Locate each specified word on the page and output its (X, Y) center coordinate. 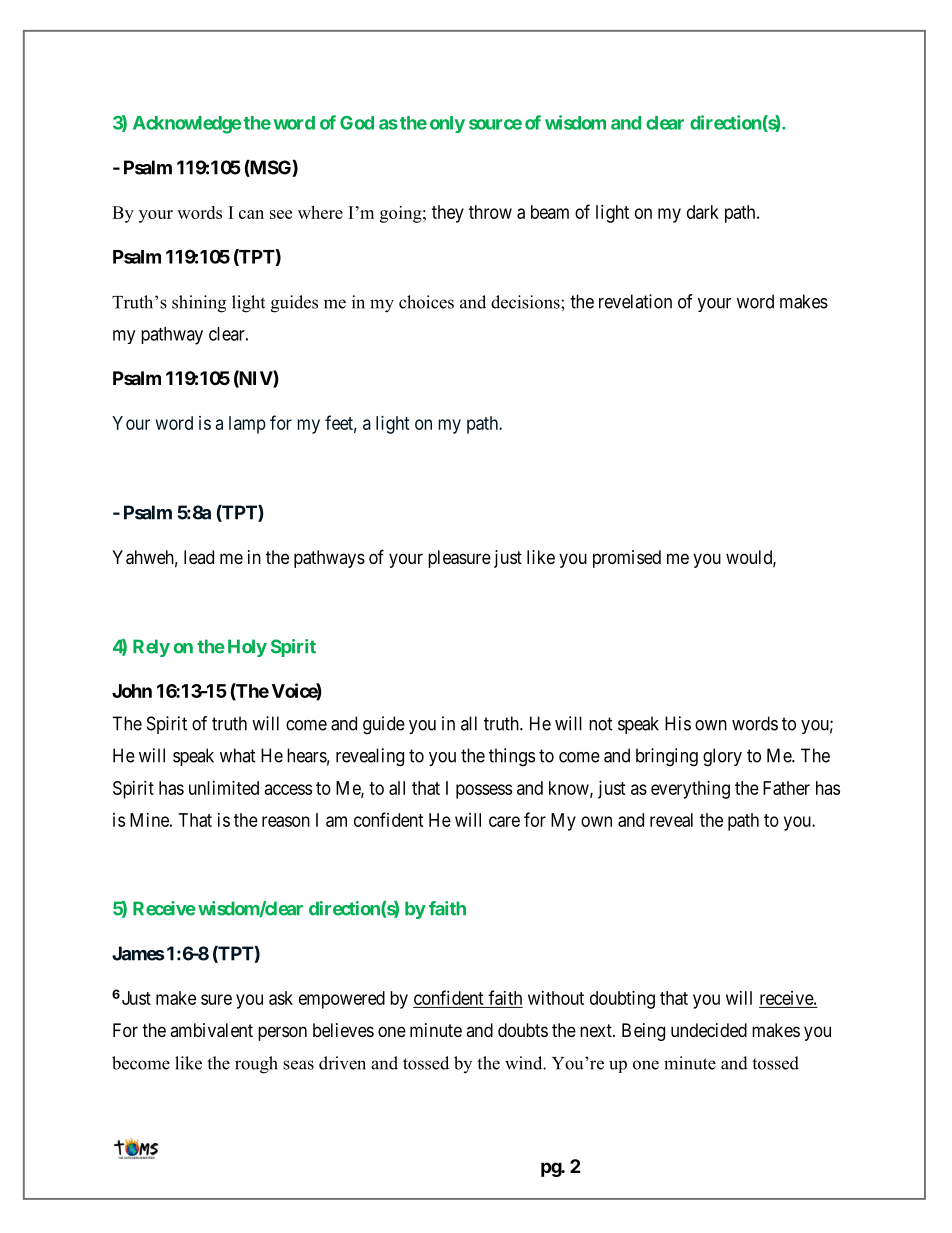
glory (722, 757)
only (447, 124)
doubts (523, 1030)
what (238, 755)
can (251, 214)
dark (703, 212)
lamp (247, 425)
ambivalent (211, 1030)
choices (426, 302)
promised (627, 559)
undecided (709, 1030)
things (512, 757)
